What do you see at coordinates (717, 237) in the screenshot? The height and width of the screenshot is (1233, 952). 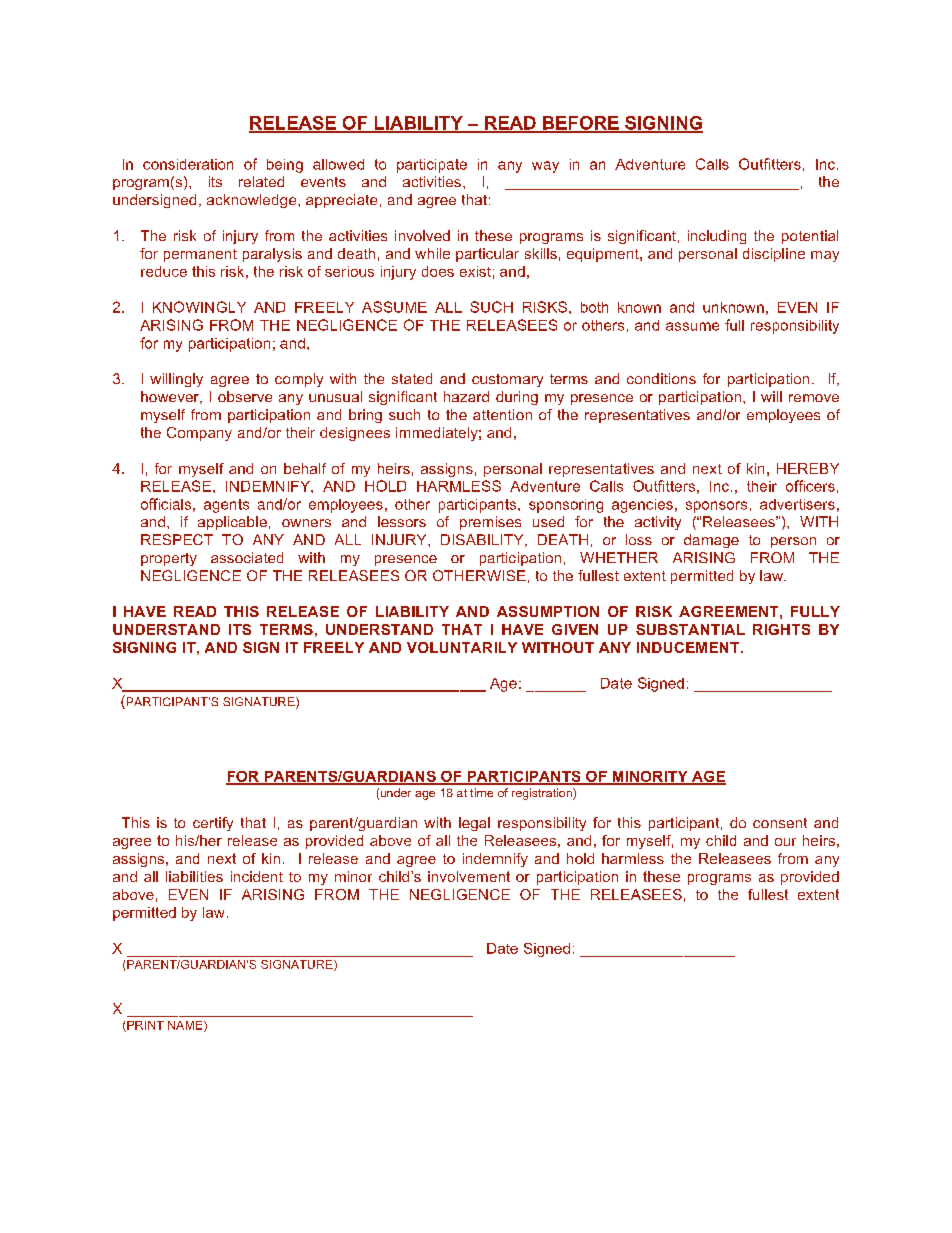 I see `including` at bounding box center [717, 237].
